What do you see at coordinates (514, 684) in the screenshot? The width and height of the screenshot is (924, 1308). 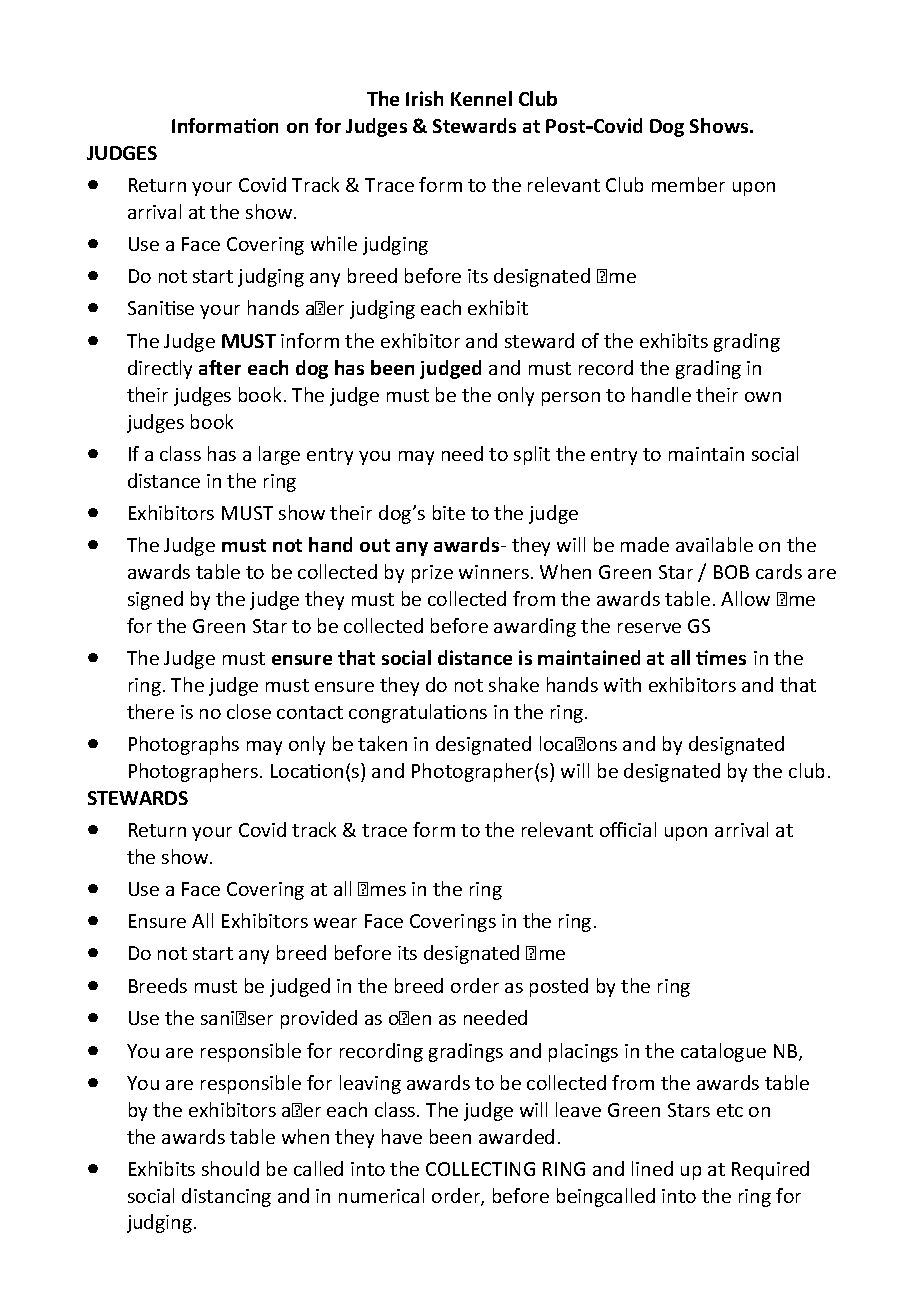 I see `shake` at bounding box center [514, 684].
